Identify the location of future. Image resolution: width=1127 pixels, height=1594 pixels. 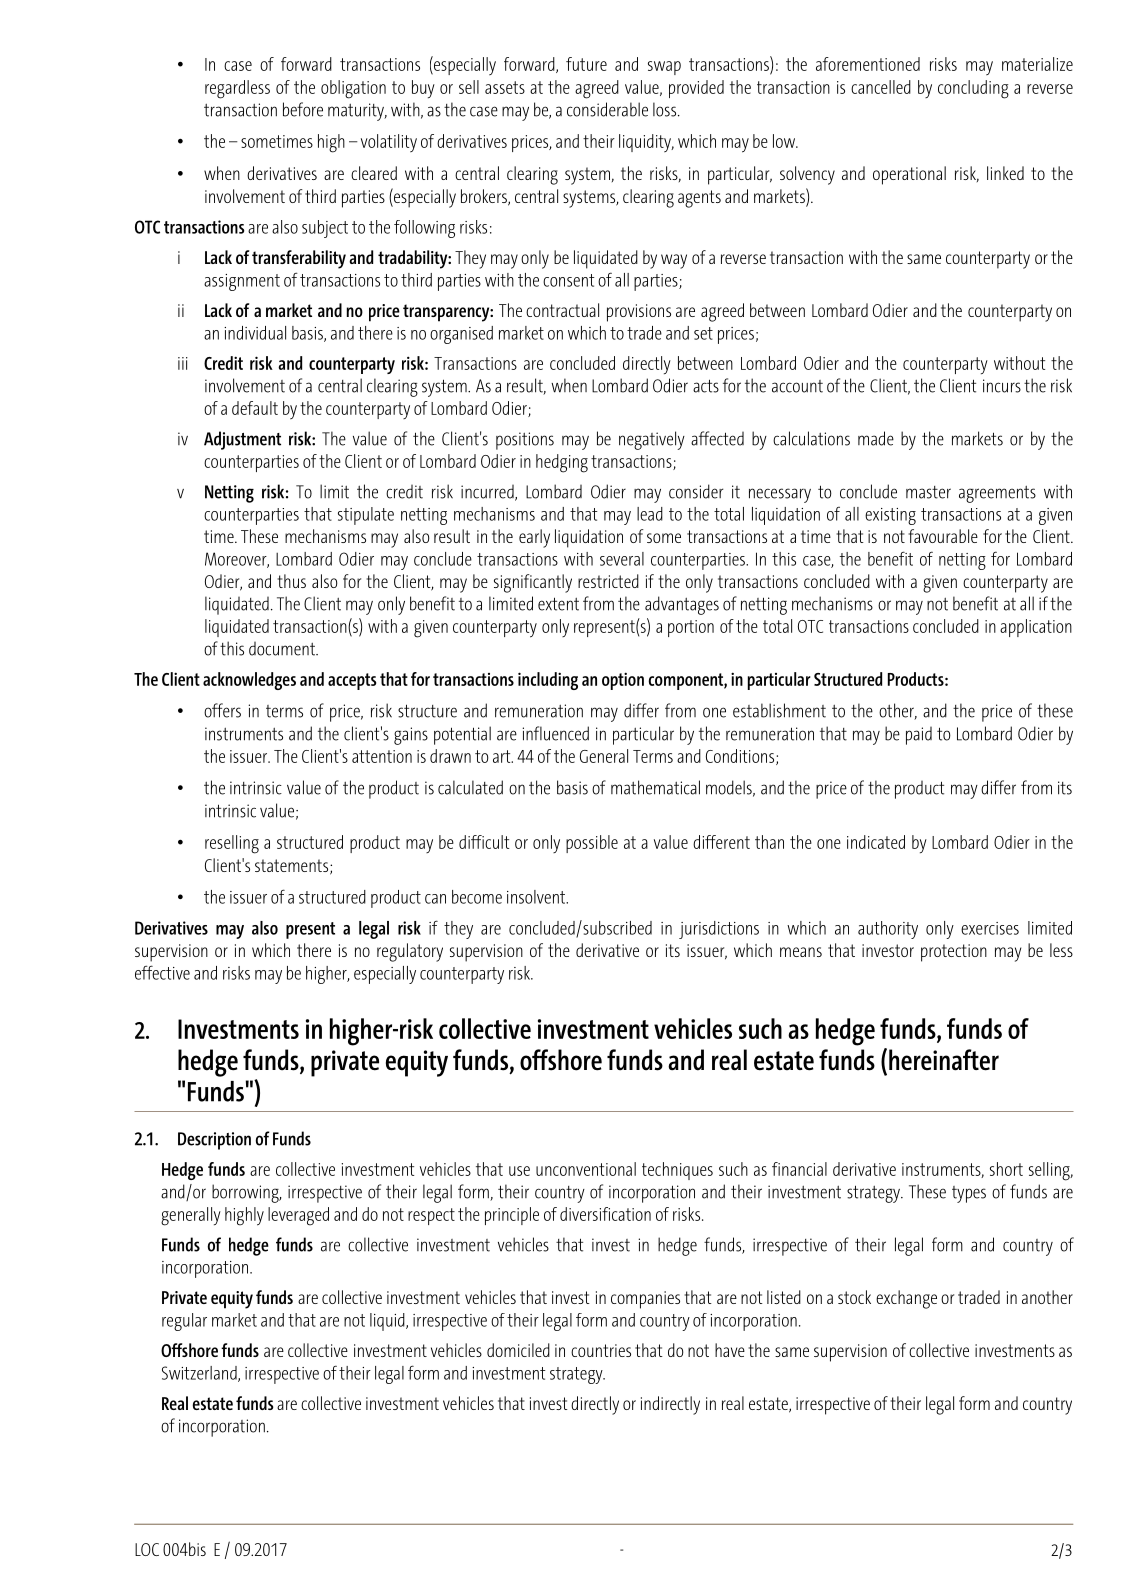
(586, 64).
